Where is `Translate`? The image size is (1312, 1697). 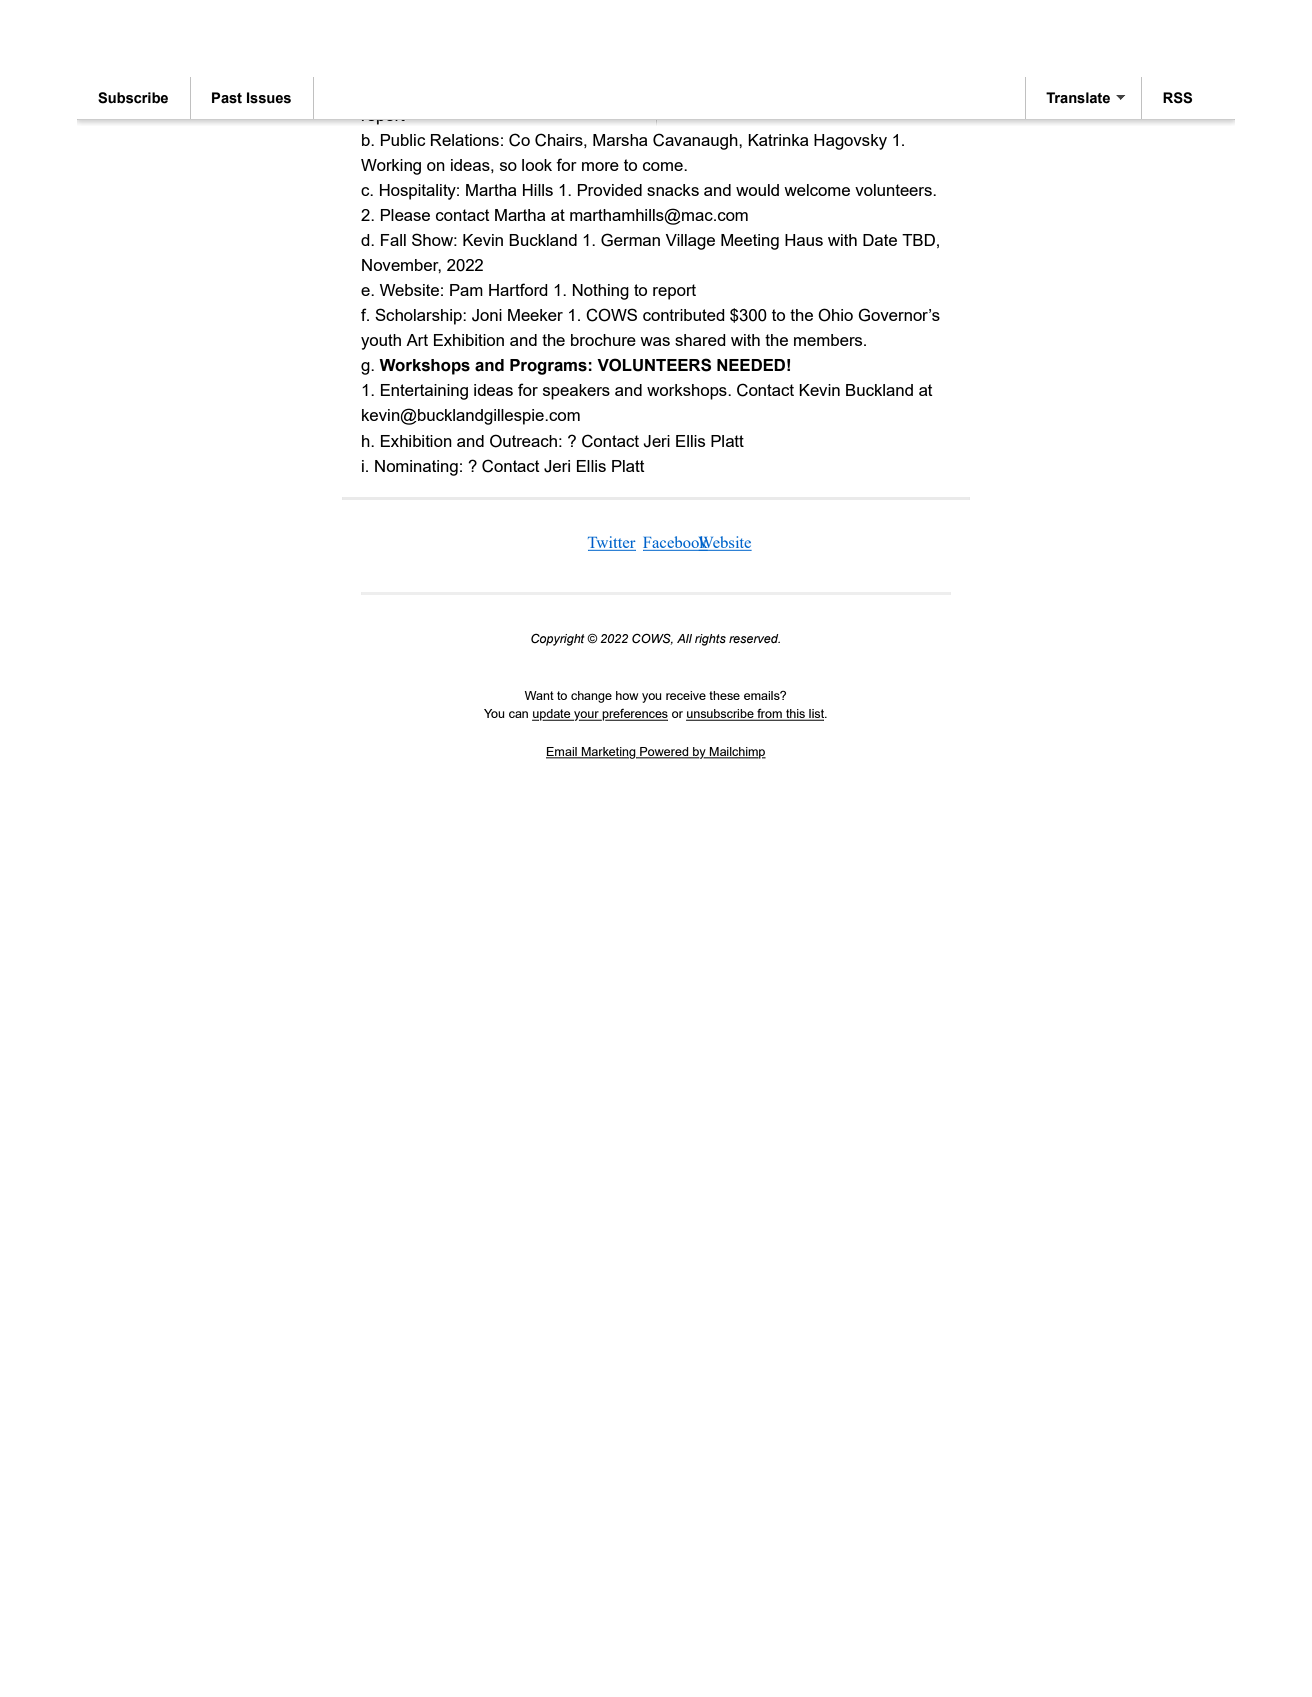 Translate is located at coordinates (1078, 98).
